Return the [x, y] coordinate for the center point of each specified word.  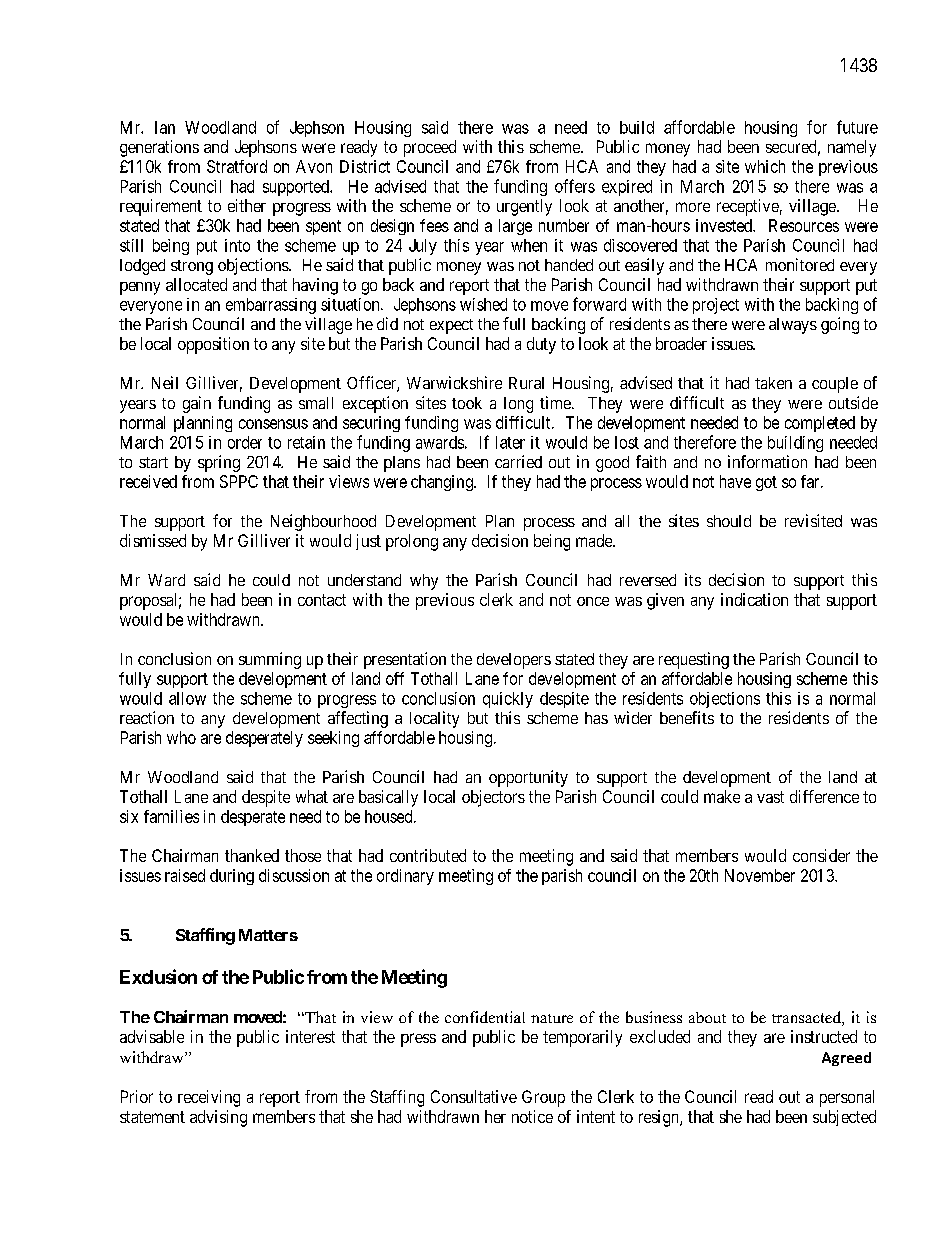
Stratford [237, 166]
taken [773, 383]
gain [197, 404]
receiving [209, 1098]
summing [270, 660]
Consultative [474, 1096]
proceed [430, 148]
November [760, 875]
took [467, 403]
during [232, 877]
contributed [428, 855]
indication [754, 599]
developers [514, 661]
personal [847, 1098]
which [765, 166]
